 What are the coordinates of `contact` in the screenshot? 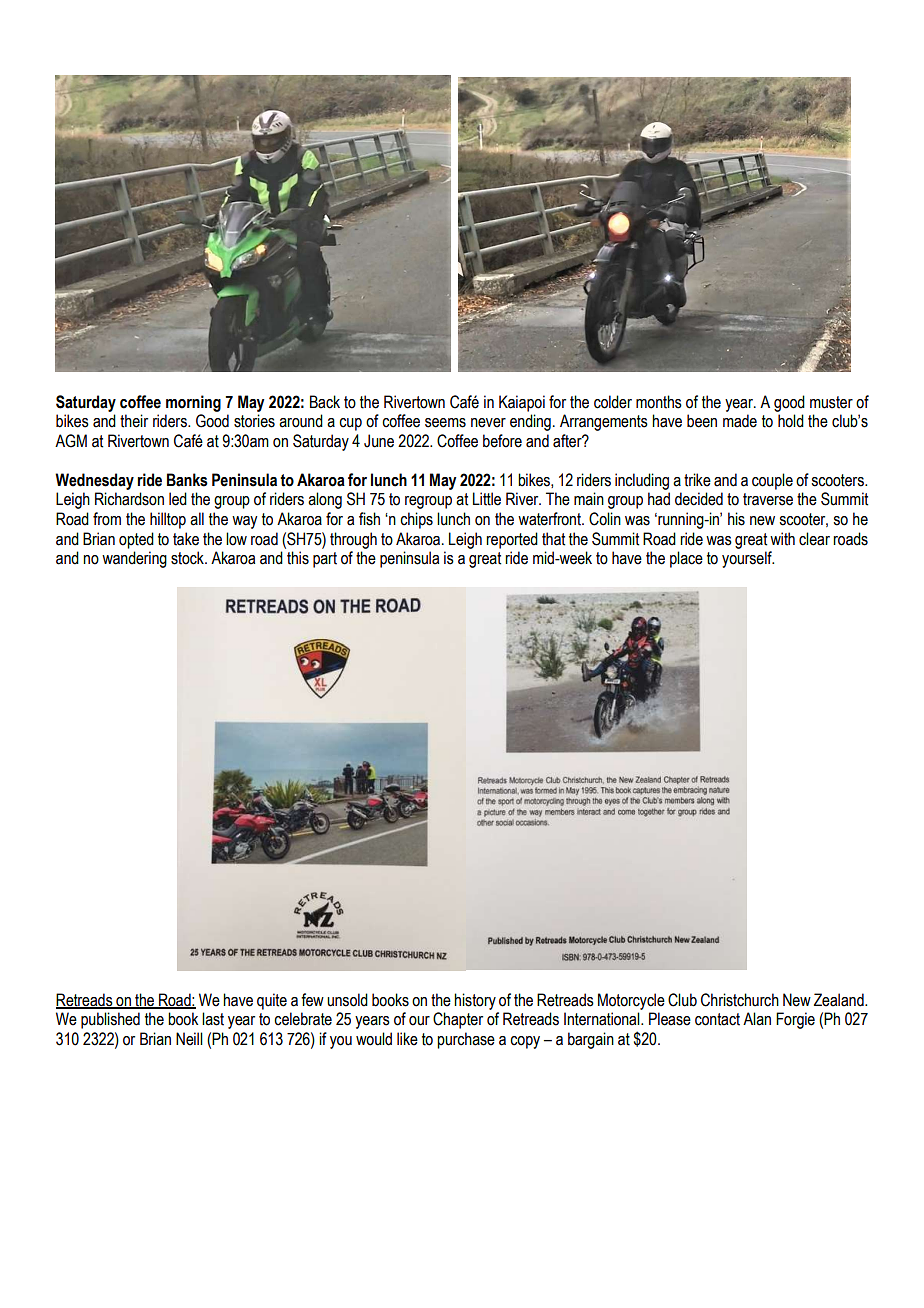 It's located at (717, 1019).
